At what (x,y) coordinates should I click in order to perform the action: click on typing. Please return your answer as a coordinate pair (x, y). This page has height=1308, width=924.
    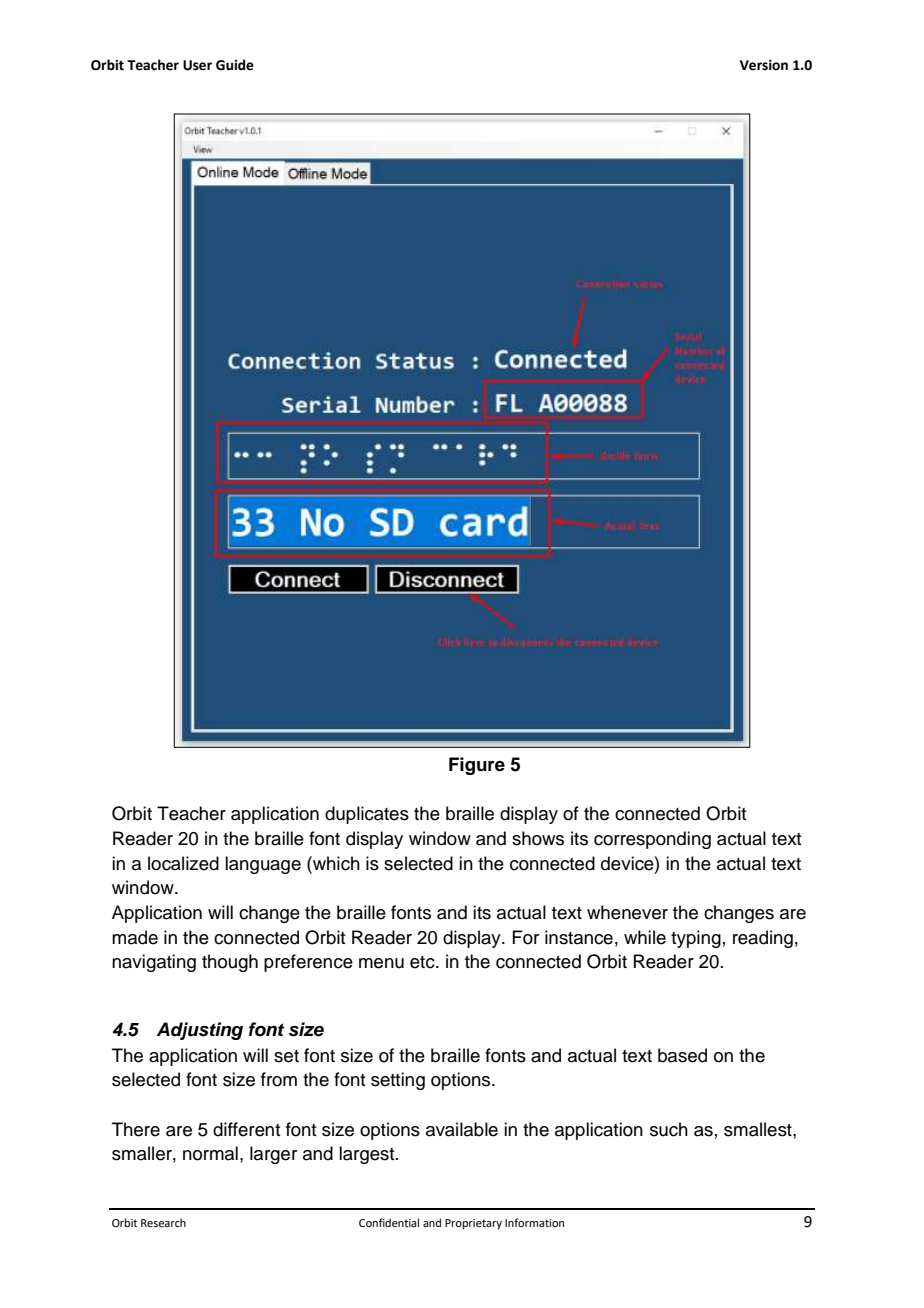
    Looking at the image, I should click on (696, 939).
